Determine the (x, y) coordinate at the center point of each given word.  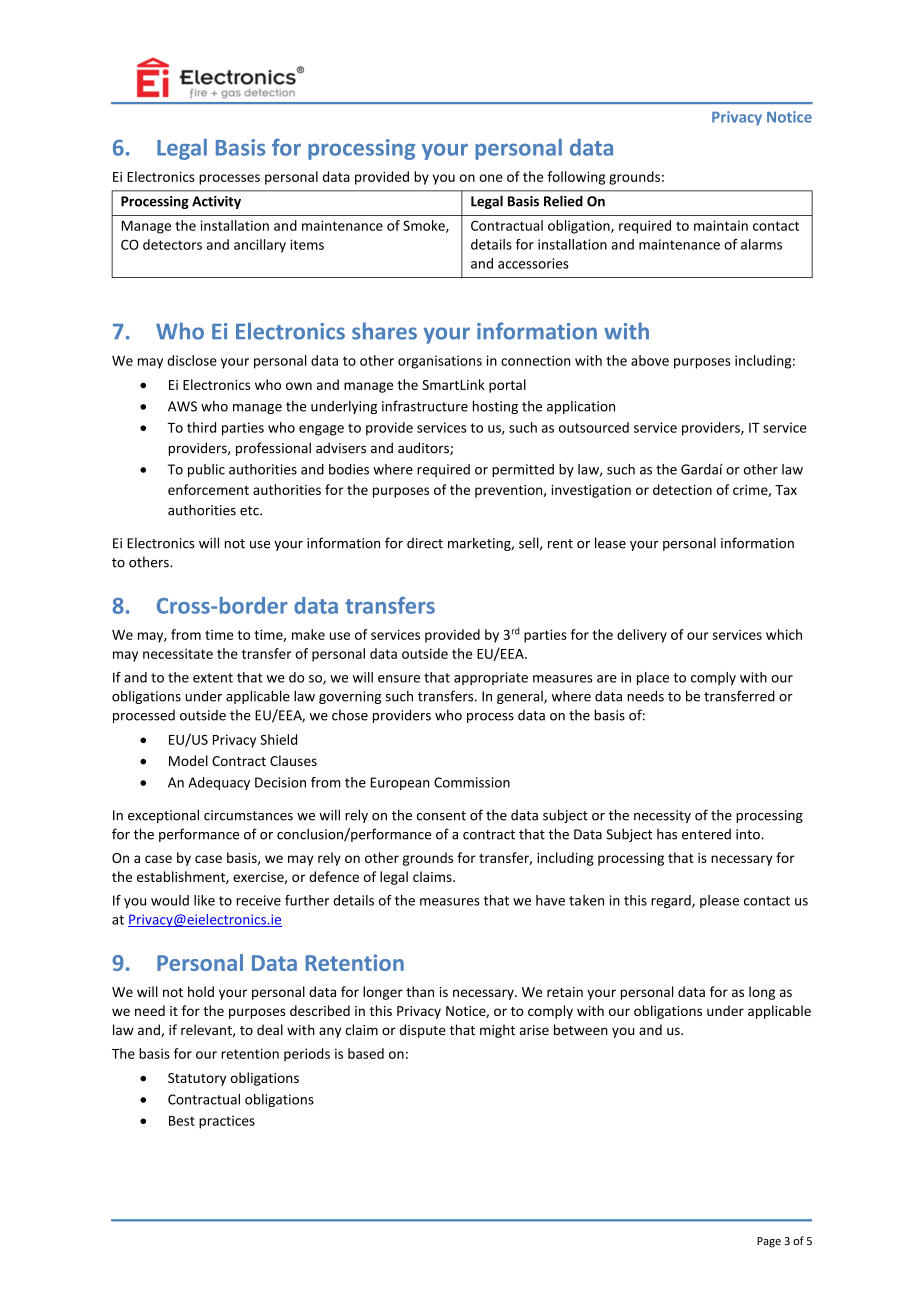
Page (769, 1242)
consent (441, 816)
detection (682, 489)
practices (227, 1122)
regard (672, 901)
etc (250, 511)
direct (425, 543)
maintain (721, 225)
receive (259, 900)
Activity (216, 202)
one (491, 178)
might (497, 1031)
